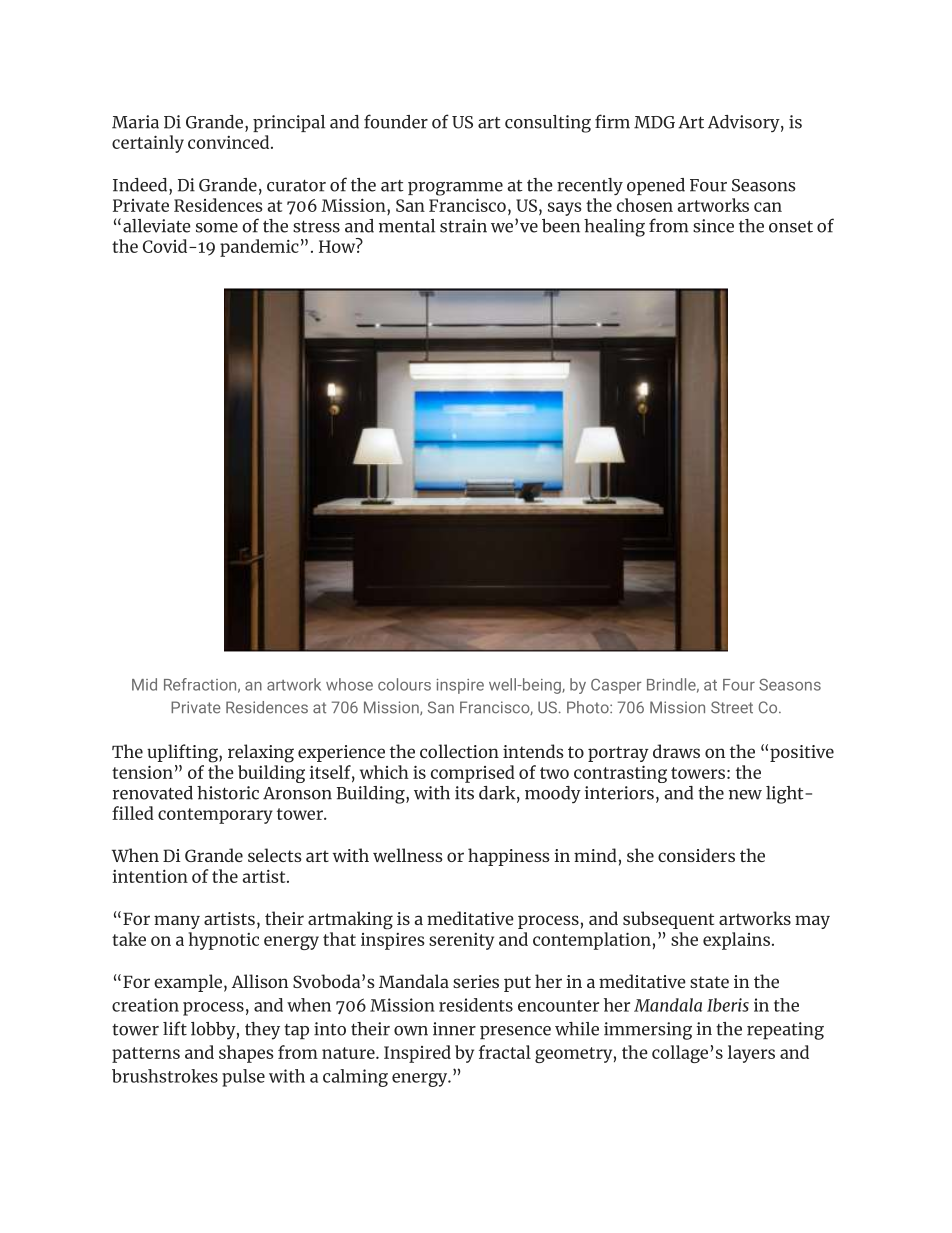 The height and width of the page is (1233, 952). Describe the element at coordinates (745, 795) in the page. I see `new` at that location.
